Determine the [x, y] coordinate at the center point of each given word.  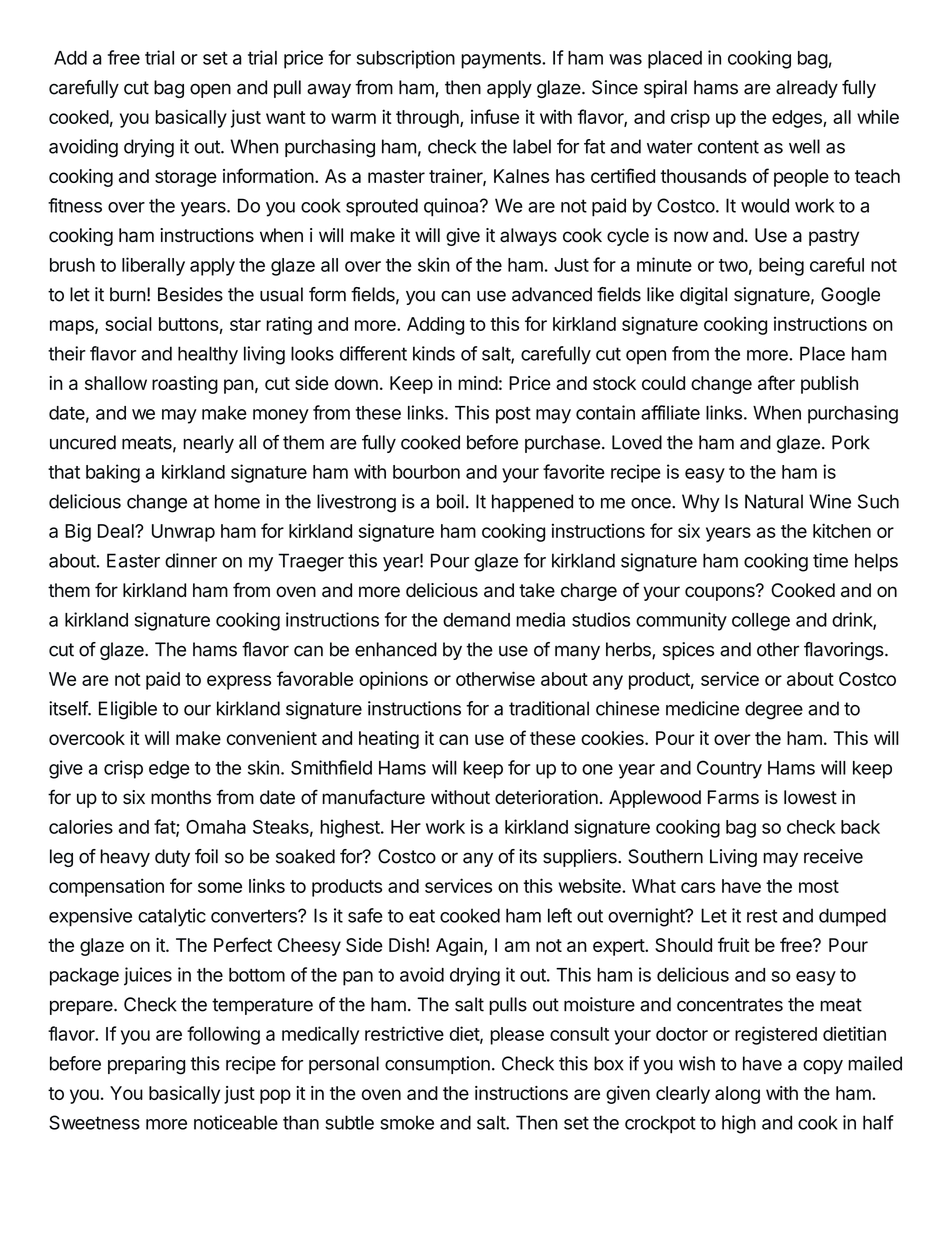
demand [476, 620]
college [761, 622]
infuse [495, 116]
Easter [133, 560]
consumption [437, 1065]
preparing [146, 1065]
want [286, 117]
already [807, 89]
